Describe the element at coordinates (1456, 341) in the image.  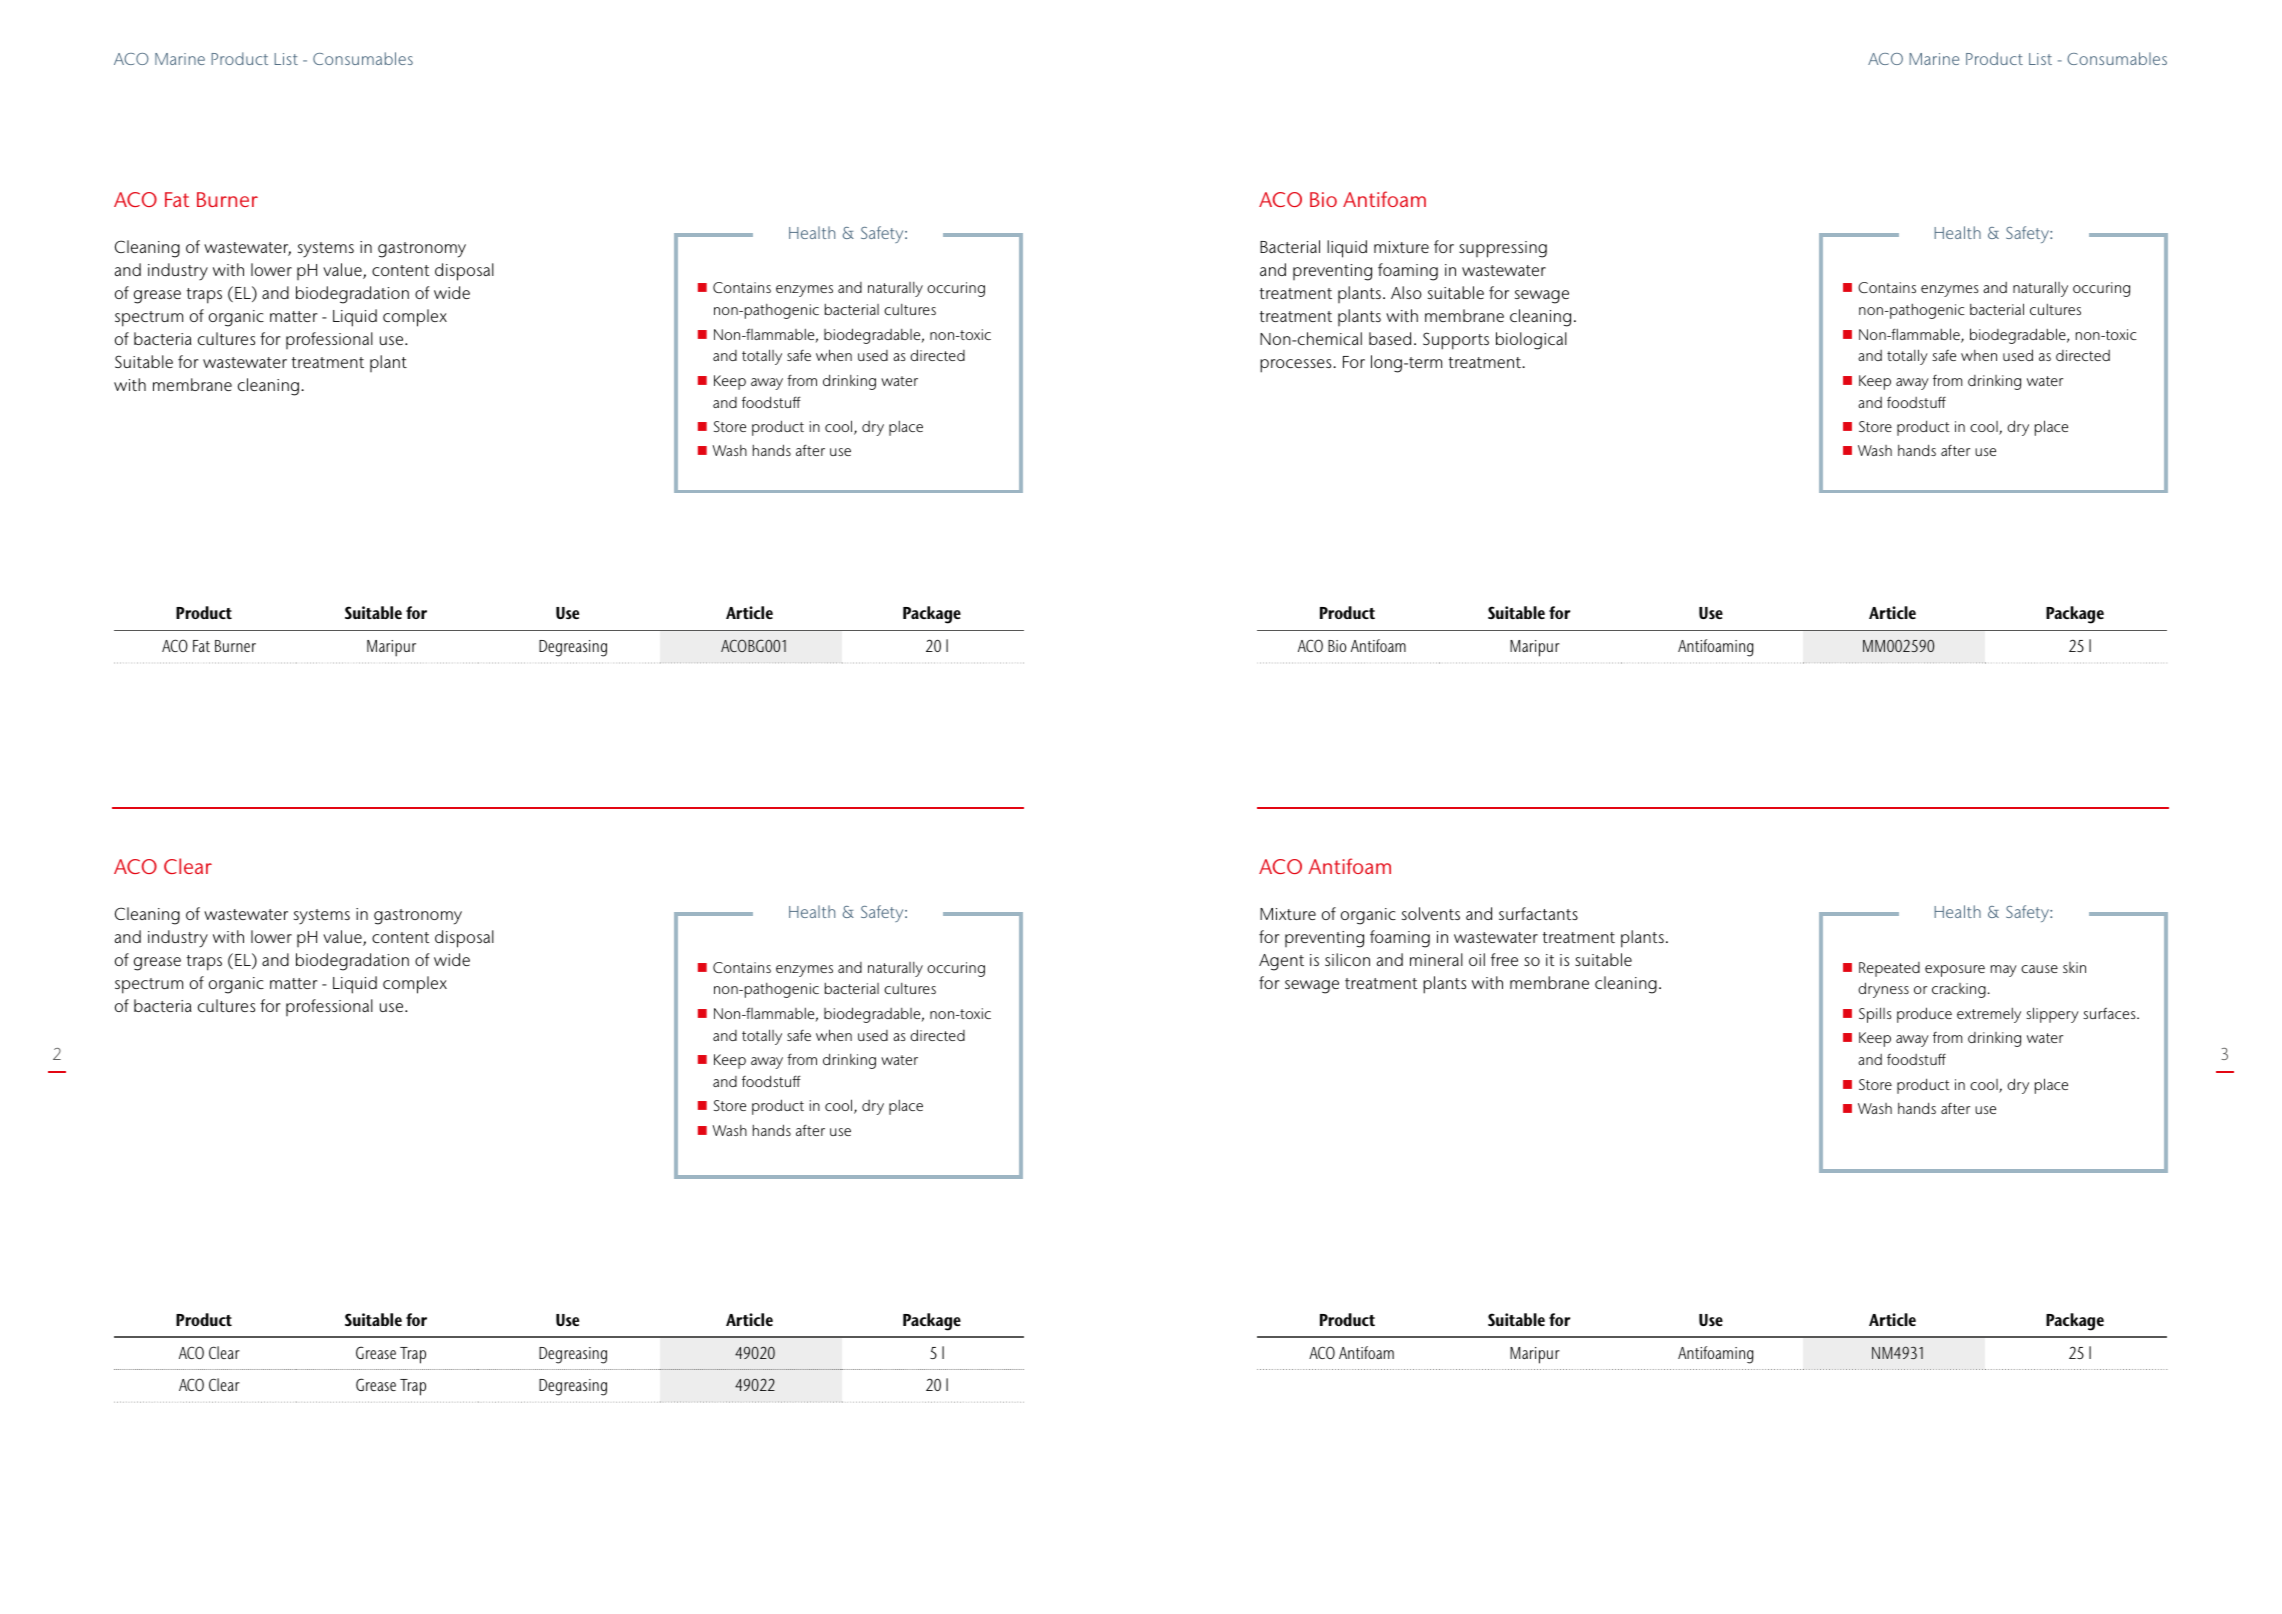
I see `Supports` at that location.
